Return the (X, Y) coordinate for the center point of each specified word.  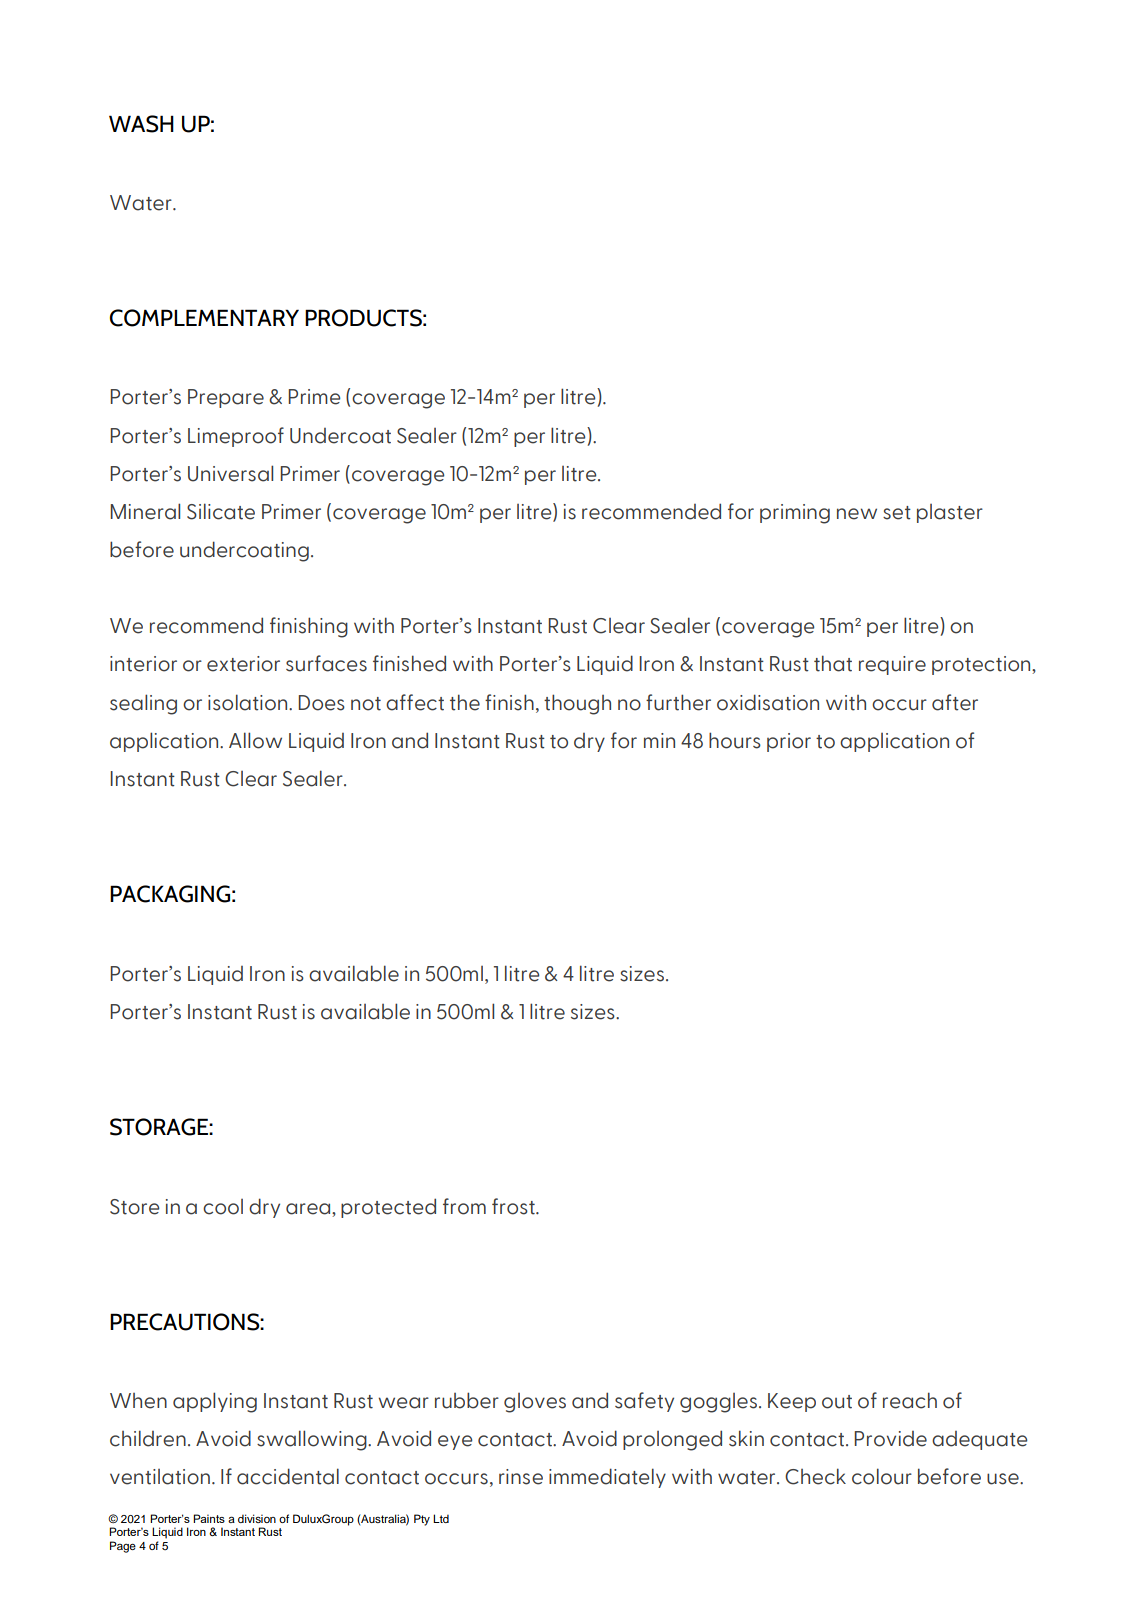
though (577, 704)
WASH (141, 124)
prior (789, 742)
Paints (209, 1518)
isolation (249, 702)
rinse (521, 1477)
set (897, 513)
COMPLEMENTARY (204, 318)
